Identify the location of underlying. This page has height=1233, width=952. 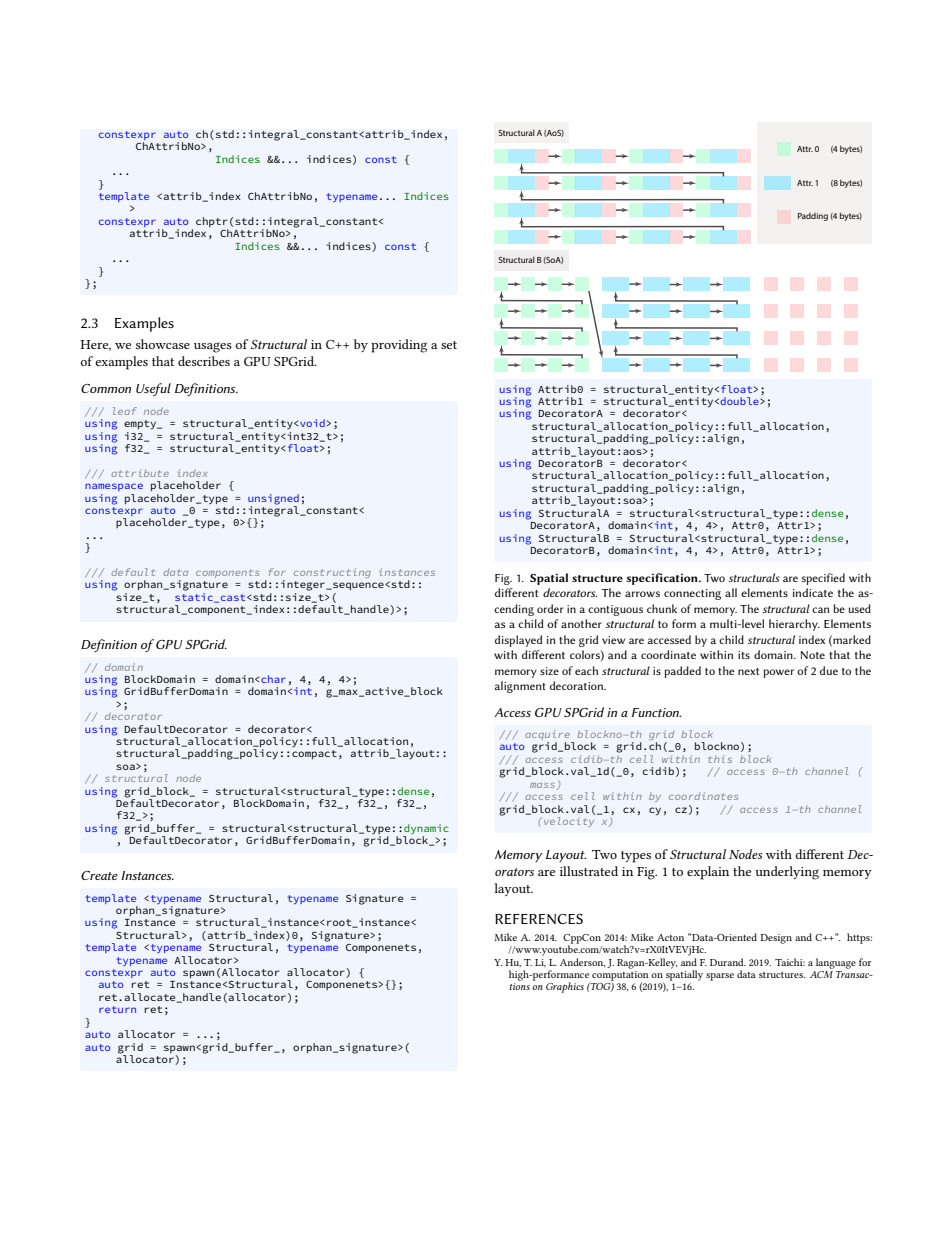
(787, 873).
